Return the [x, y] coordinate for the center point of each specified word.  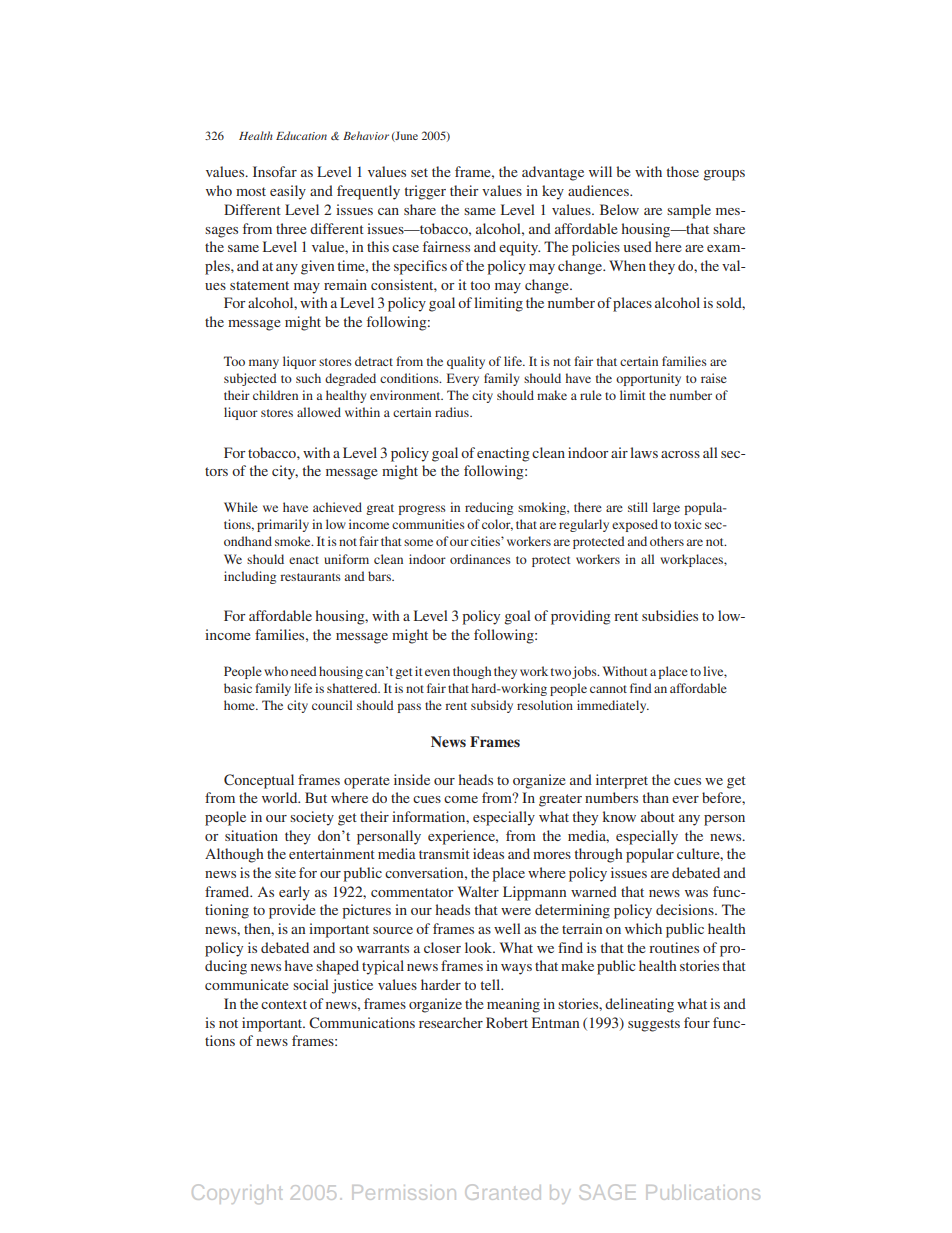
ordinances [480, 559]
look [480, 947]
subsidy [492, 706]
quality [466, 362]
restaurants [310, 577]
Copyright [237, 1194]
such [308, 378]
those [683, 171]
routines [674, 947]
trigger [425, 192]
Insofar [275, 171]
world [281, 797]
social [311, 984]
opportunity [648, 379]
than [656, 797]
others [667, 541]
